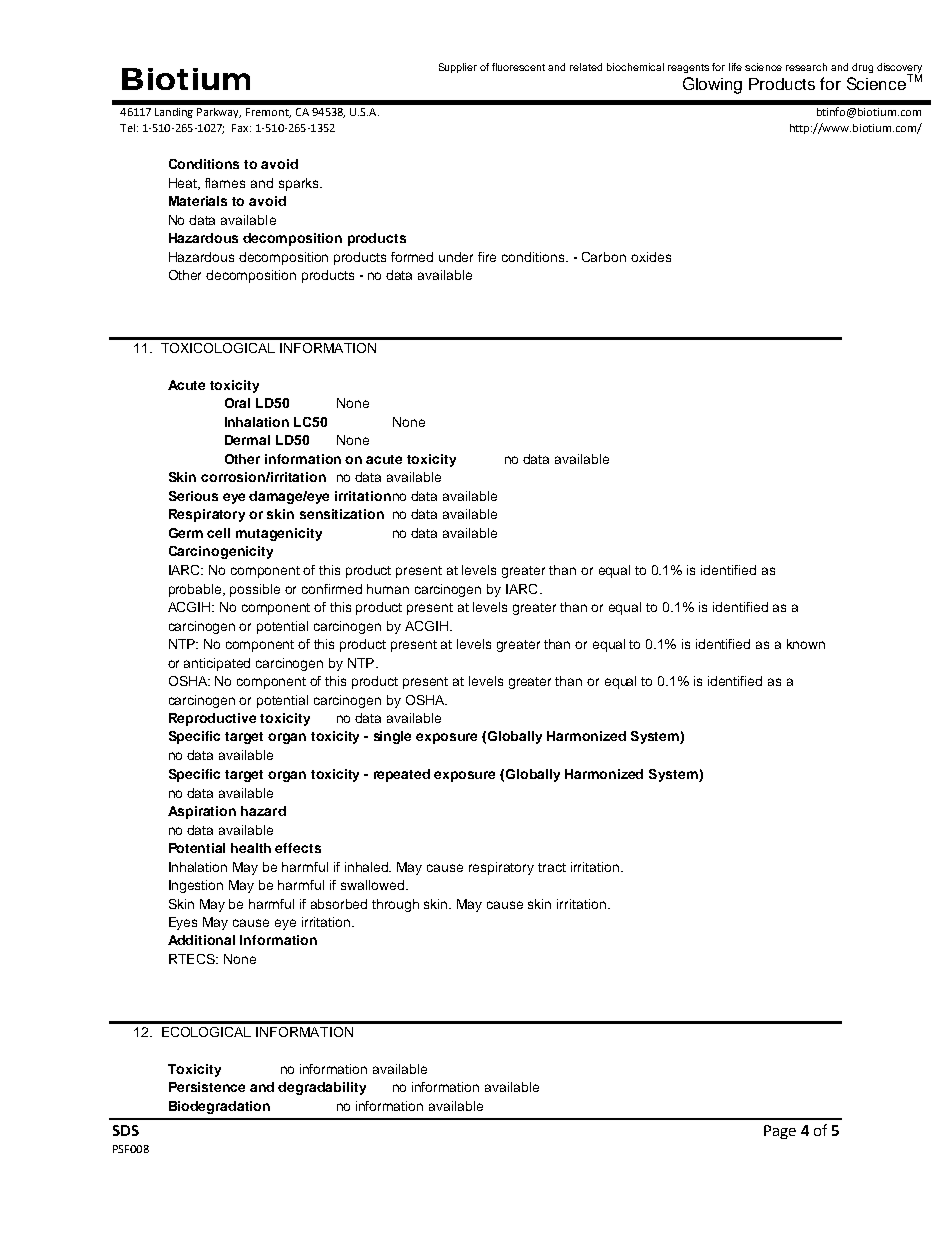 This screenshot has width=952, height=1233. Describe the element at coordinates (806, 644) in the screenshot. I see `known` at that location.
